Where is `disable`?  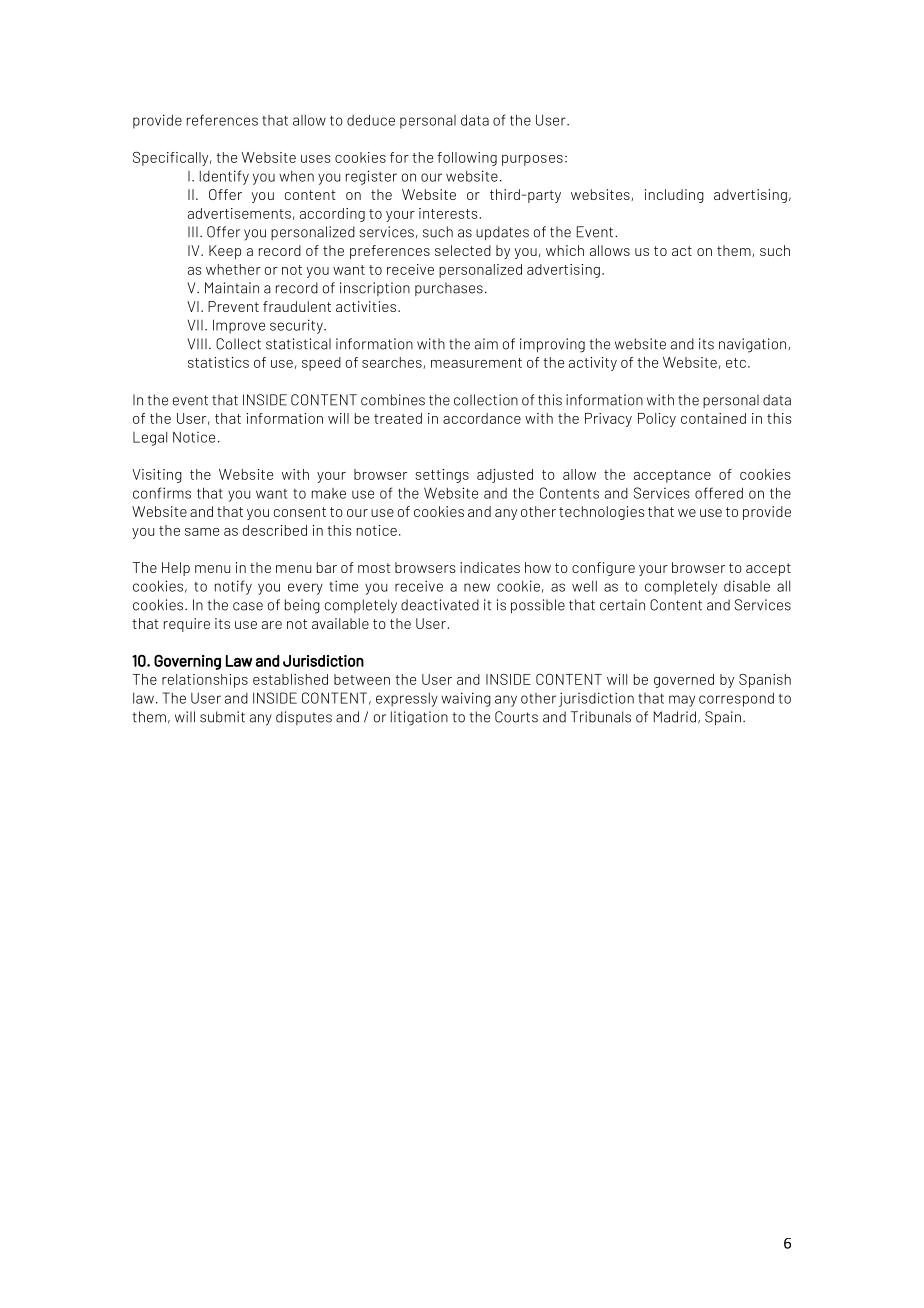
disable is located at coordinates (747, 586).
